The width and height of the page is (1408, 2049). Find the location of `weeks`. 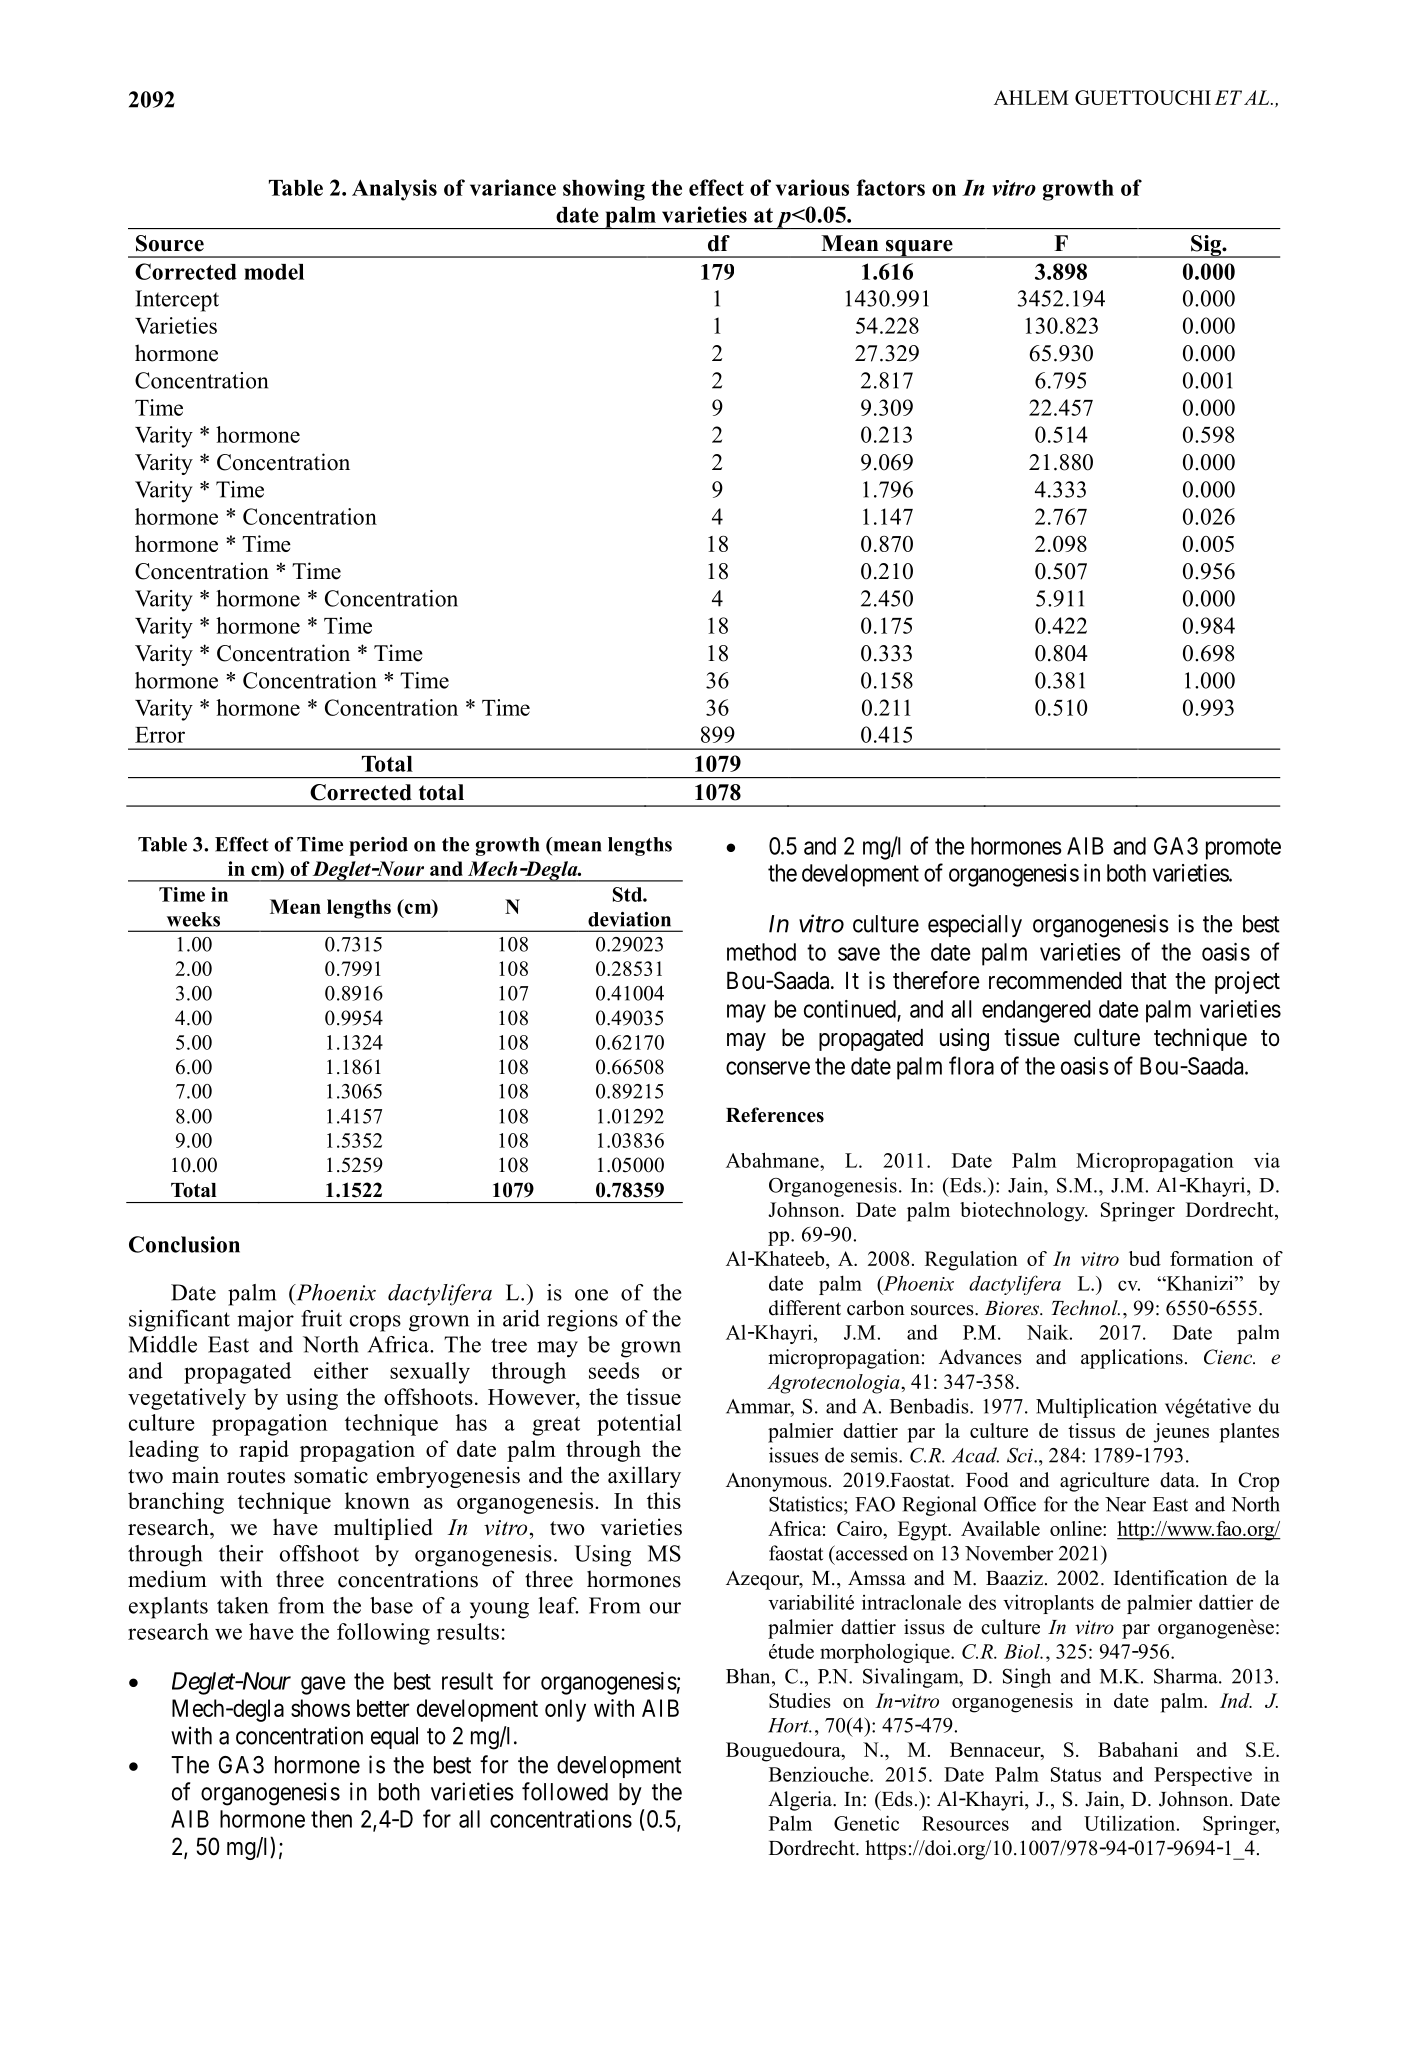

weeks is located at coordinates (193, 919).
